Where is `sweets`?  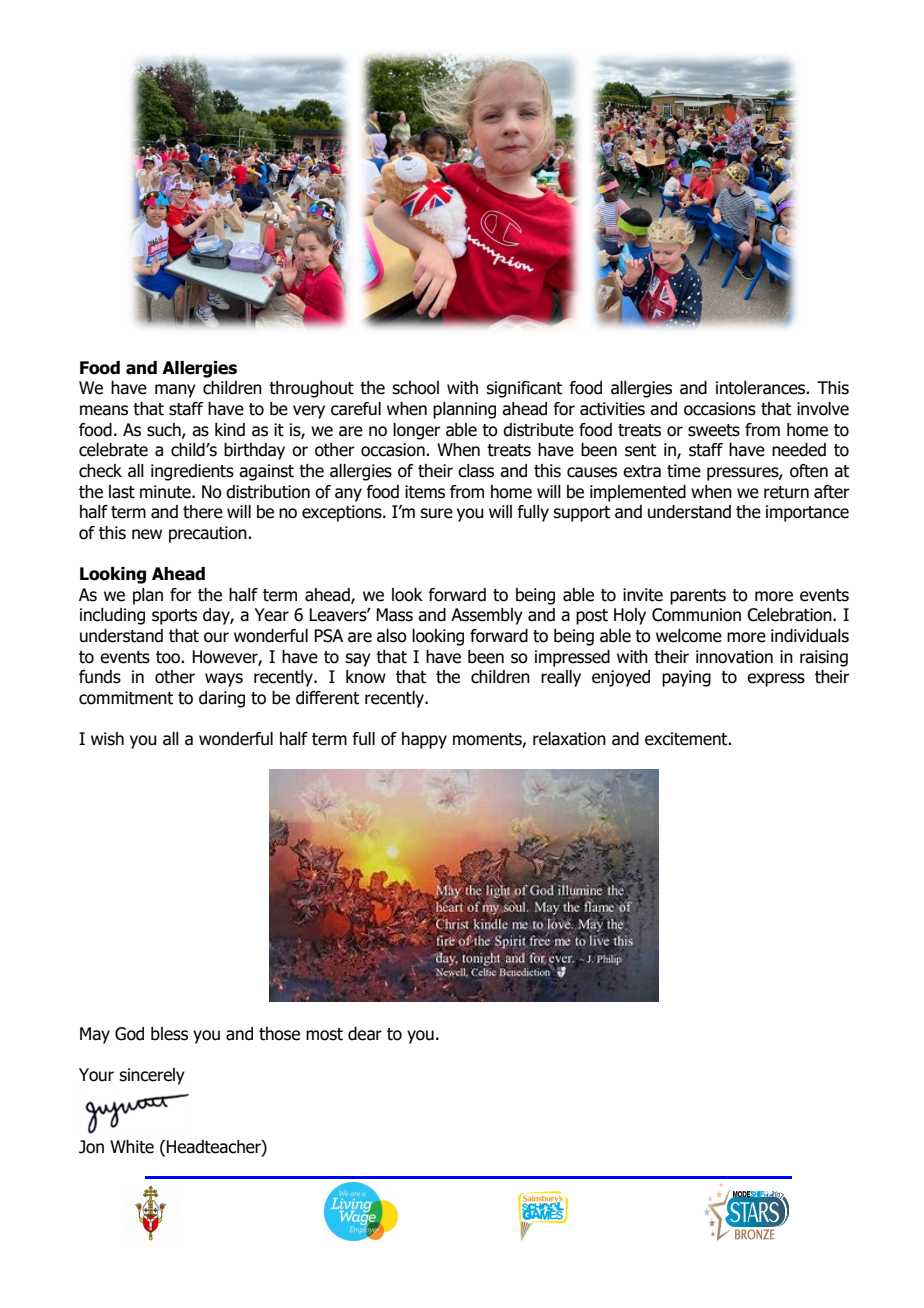 sweets is located at coordinates (714, 430).
